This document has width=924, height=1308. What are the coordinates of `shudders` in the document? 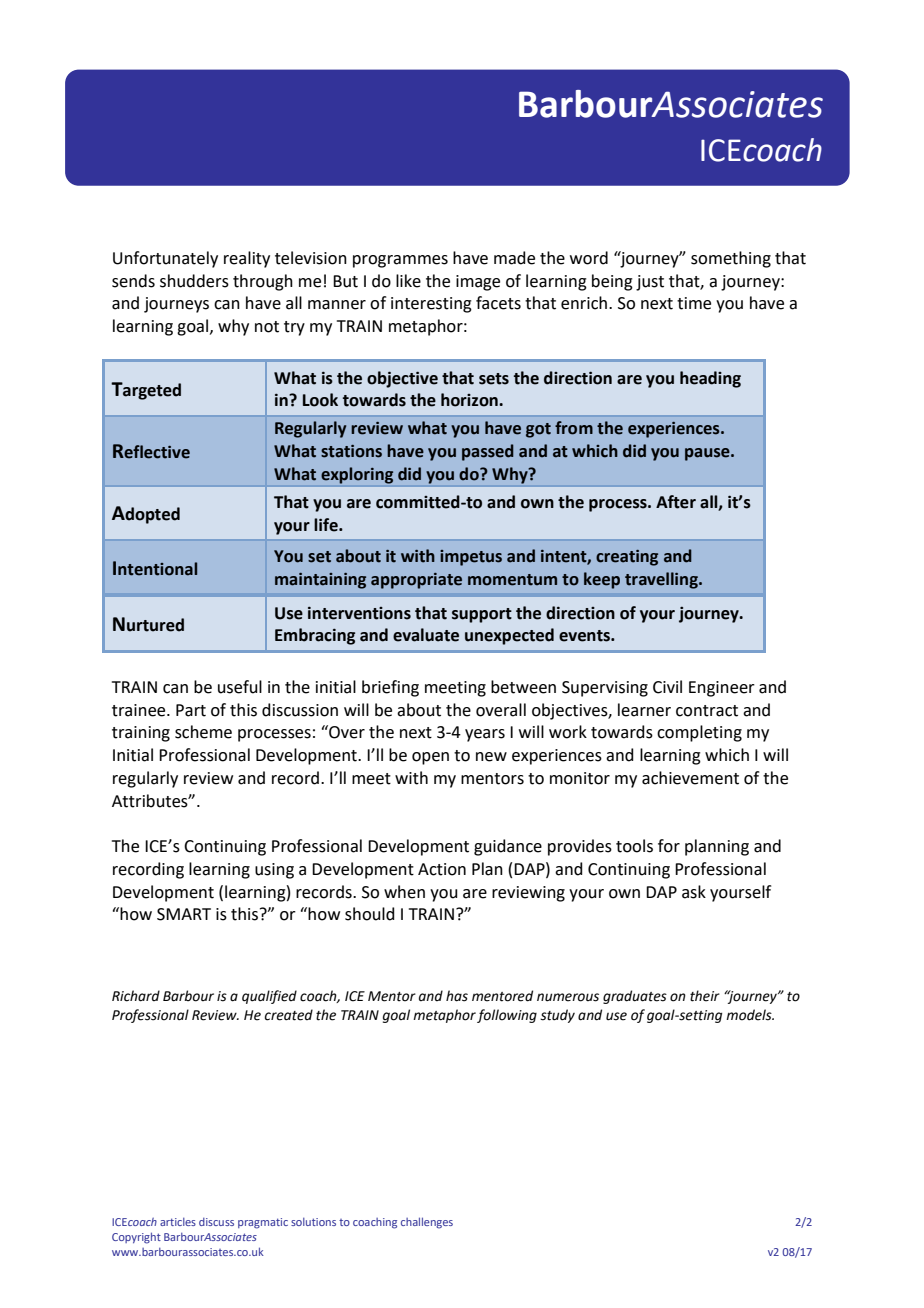 It's located at (194, 281).
